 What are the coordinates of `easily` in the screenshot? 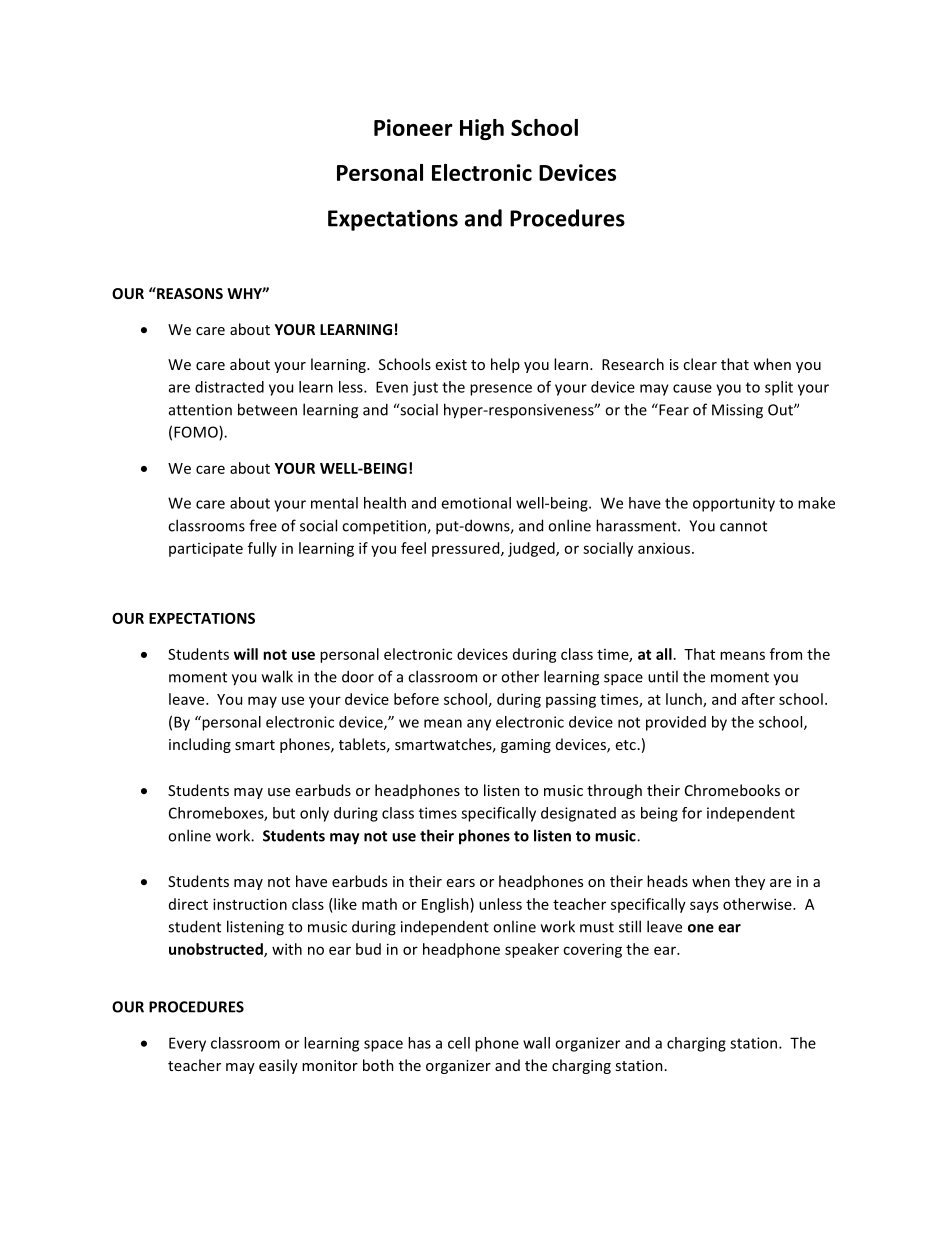 It's located at (278, 1066).
